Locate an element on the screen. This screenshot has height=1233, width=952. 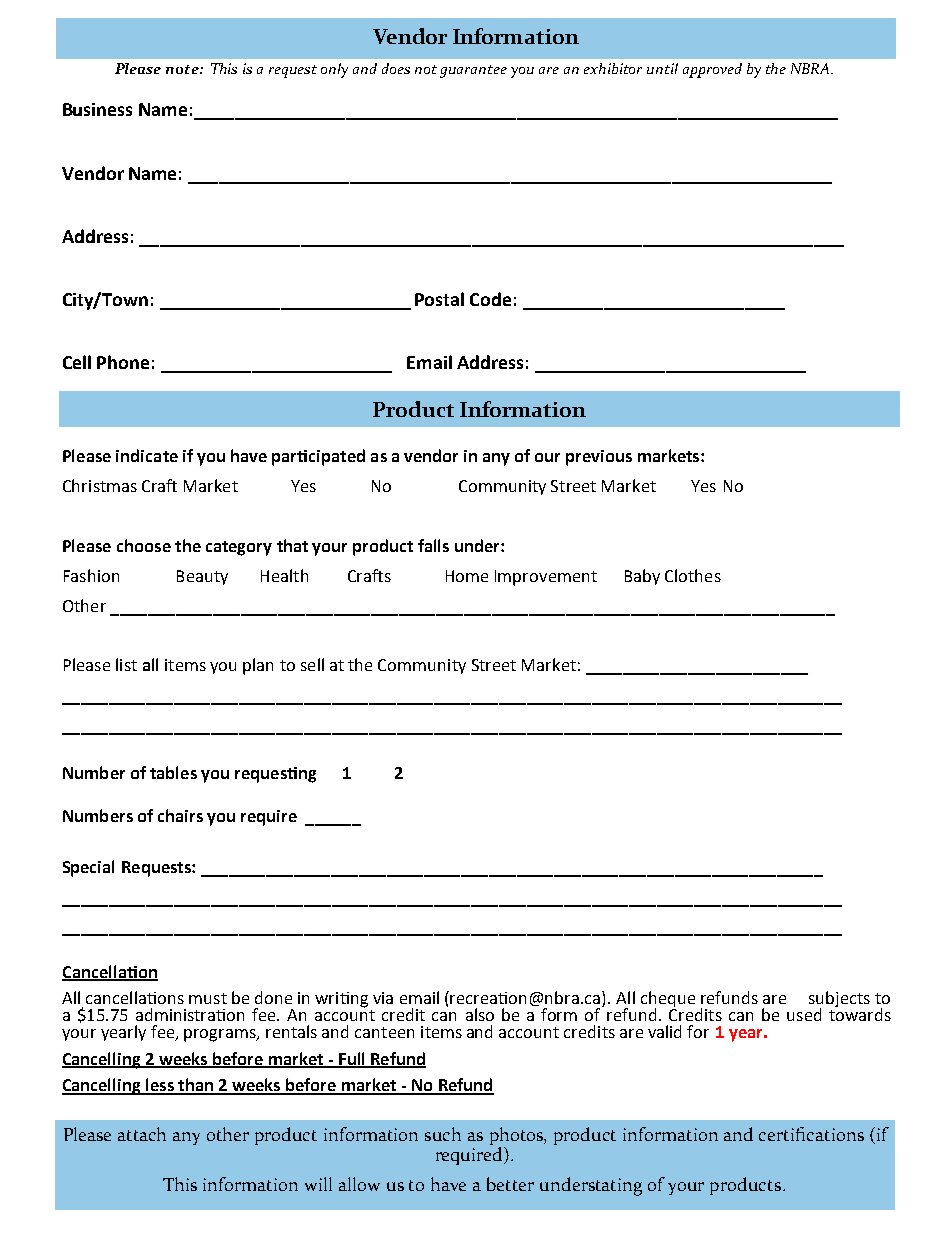
note is located at coordinates (183, 69).
